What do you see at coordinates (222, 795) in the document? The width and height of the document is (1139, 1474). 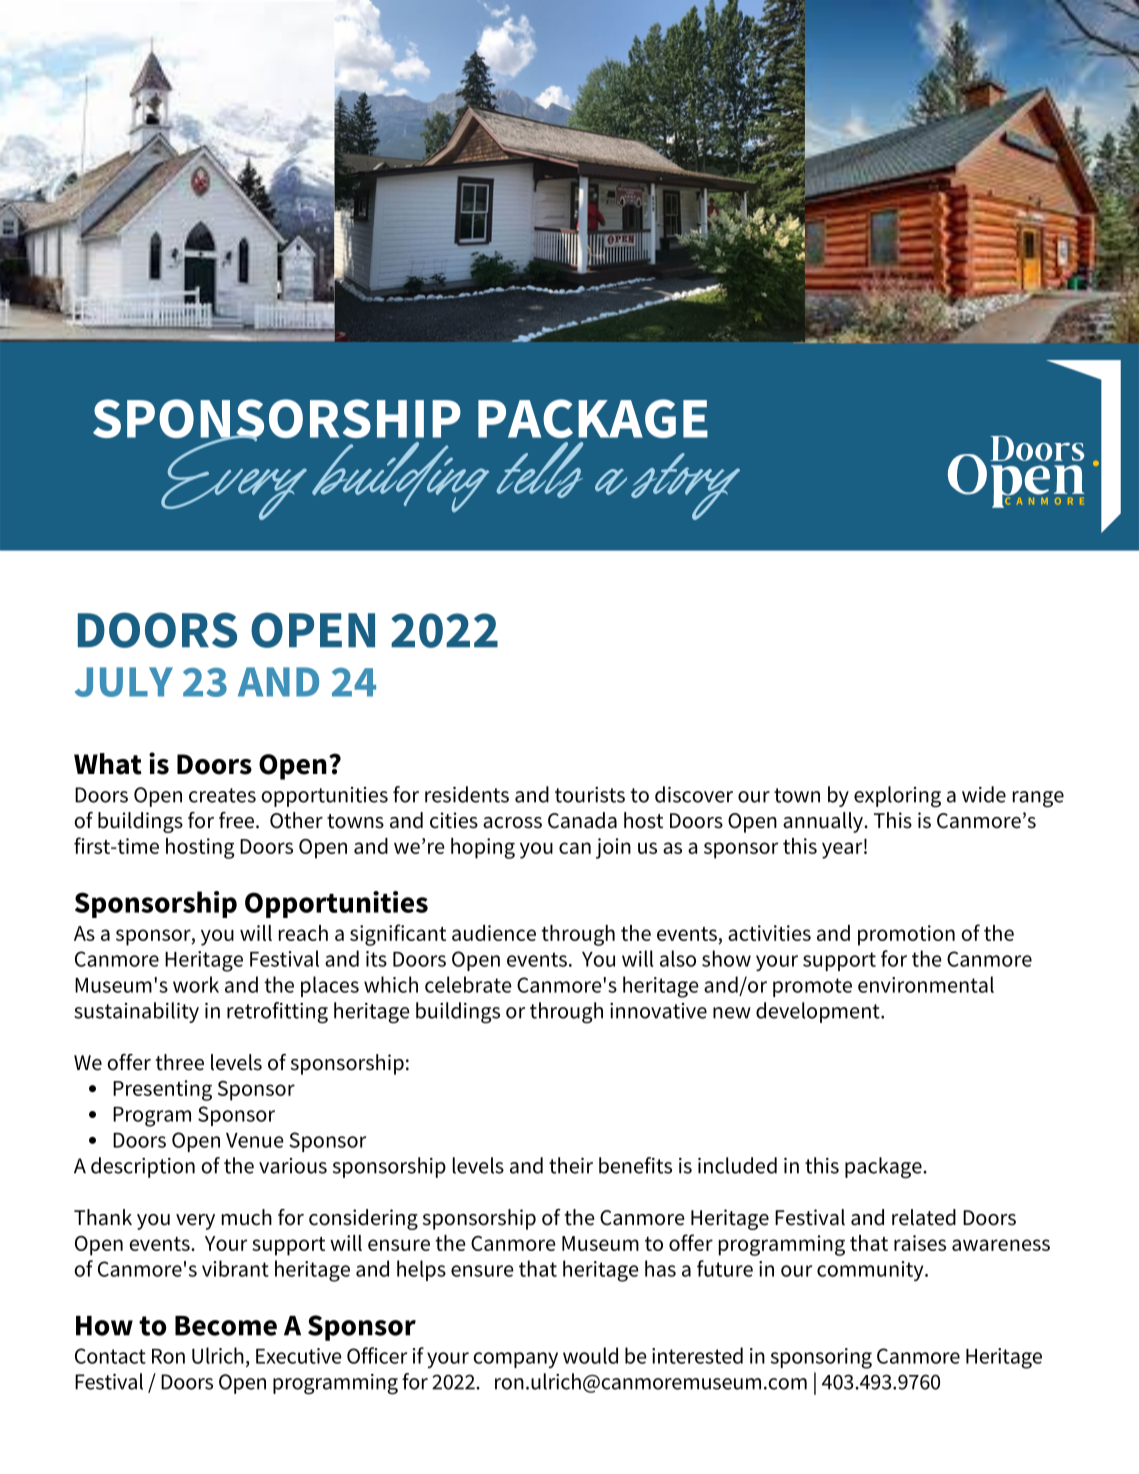 I see `creates` at bounding box center [222, 795].
